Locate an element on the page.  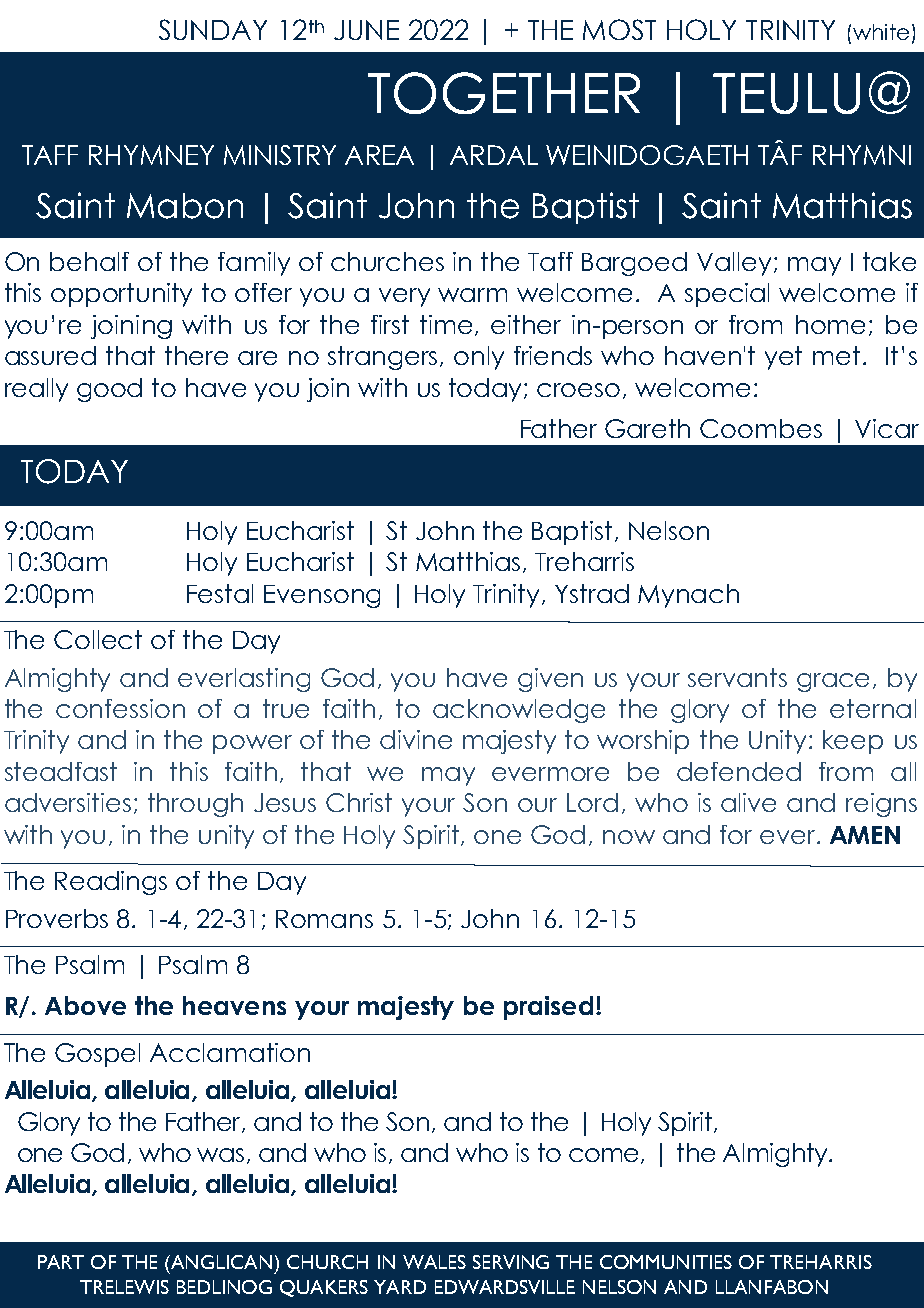
good is located at coordinates (109, 390).
